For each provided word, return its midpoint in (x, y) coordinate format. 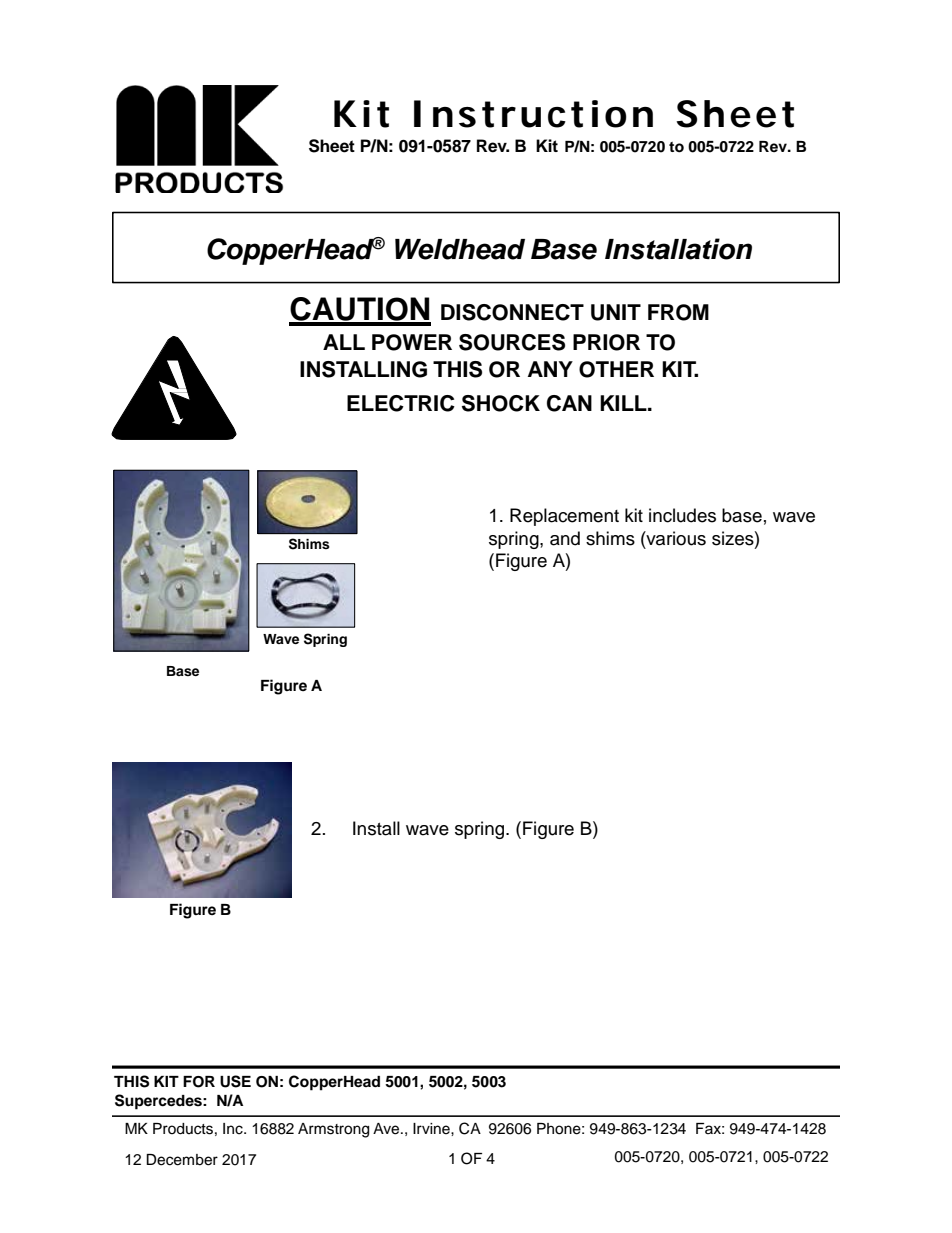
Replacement (564, 517)
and (565, 538)
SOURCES (512, 342)
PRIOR (606, 342)
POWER (412, 342)
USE (235, 1081)
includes (682, 515)
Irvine (432, 1129)
